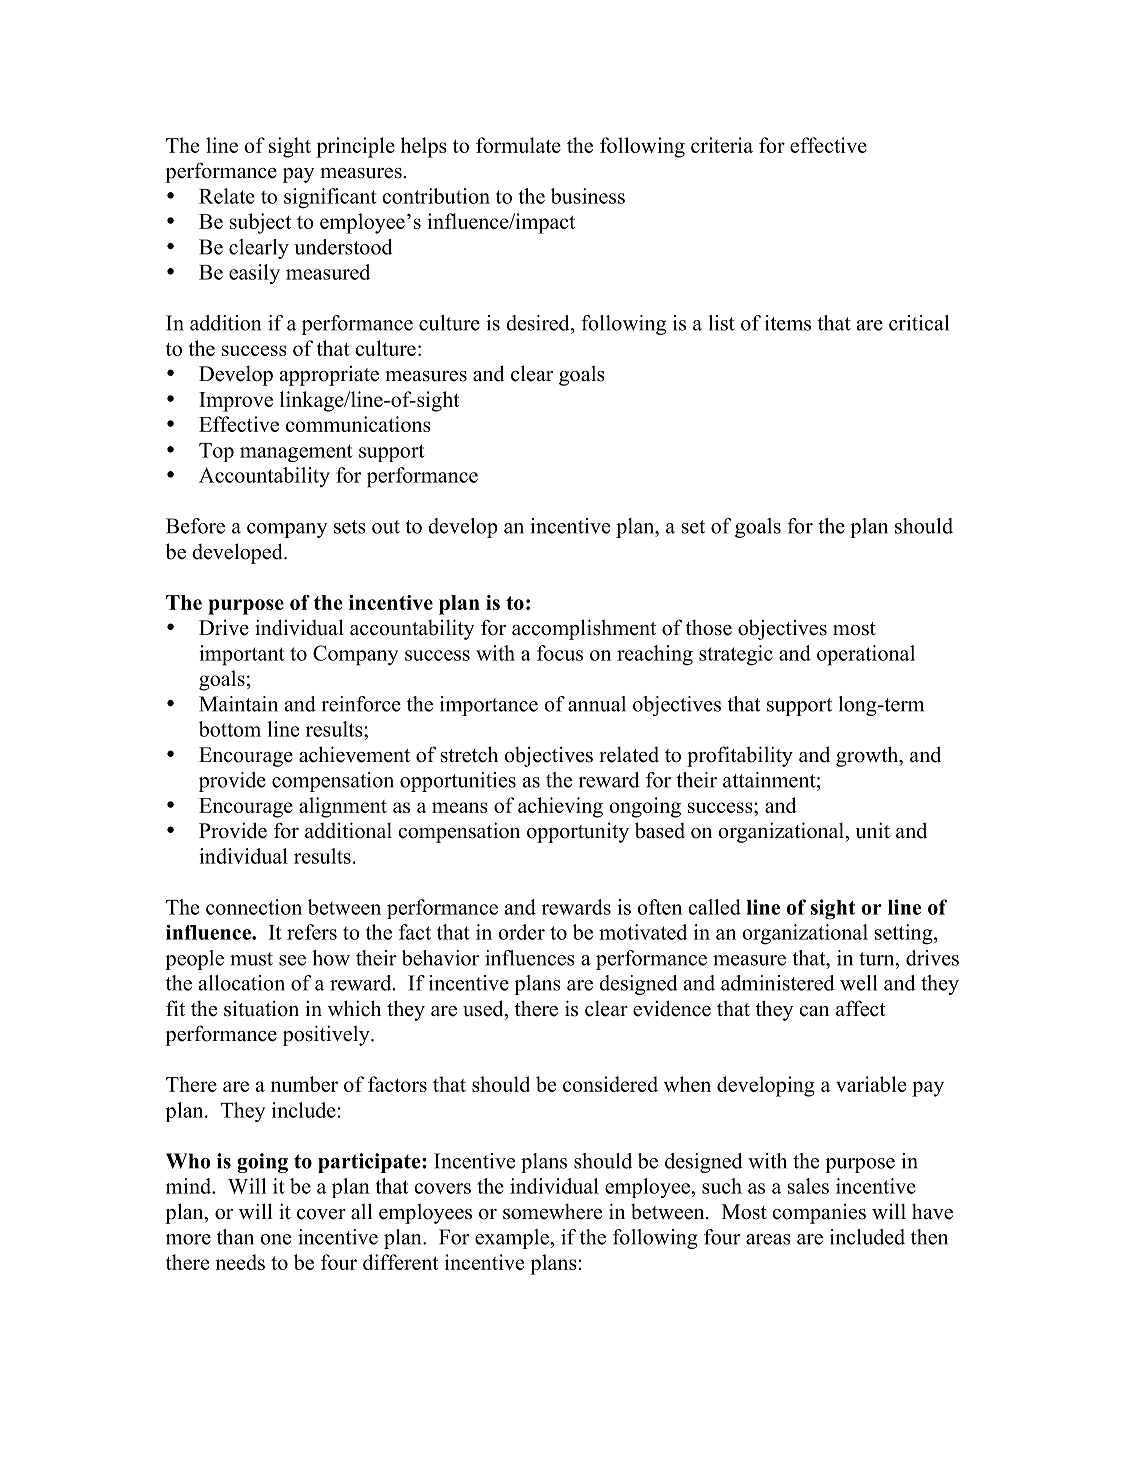  I want to click on operational, so click(866, 655).
